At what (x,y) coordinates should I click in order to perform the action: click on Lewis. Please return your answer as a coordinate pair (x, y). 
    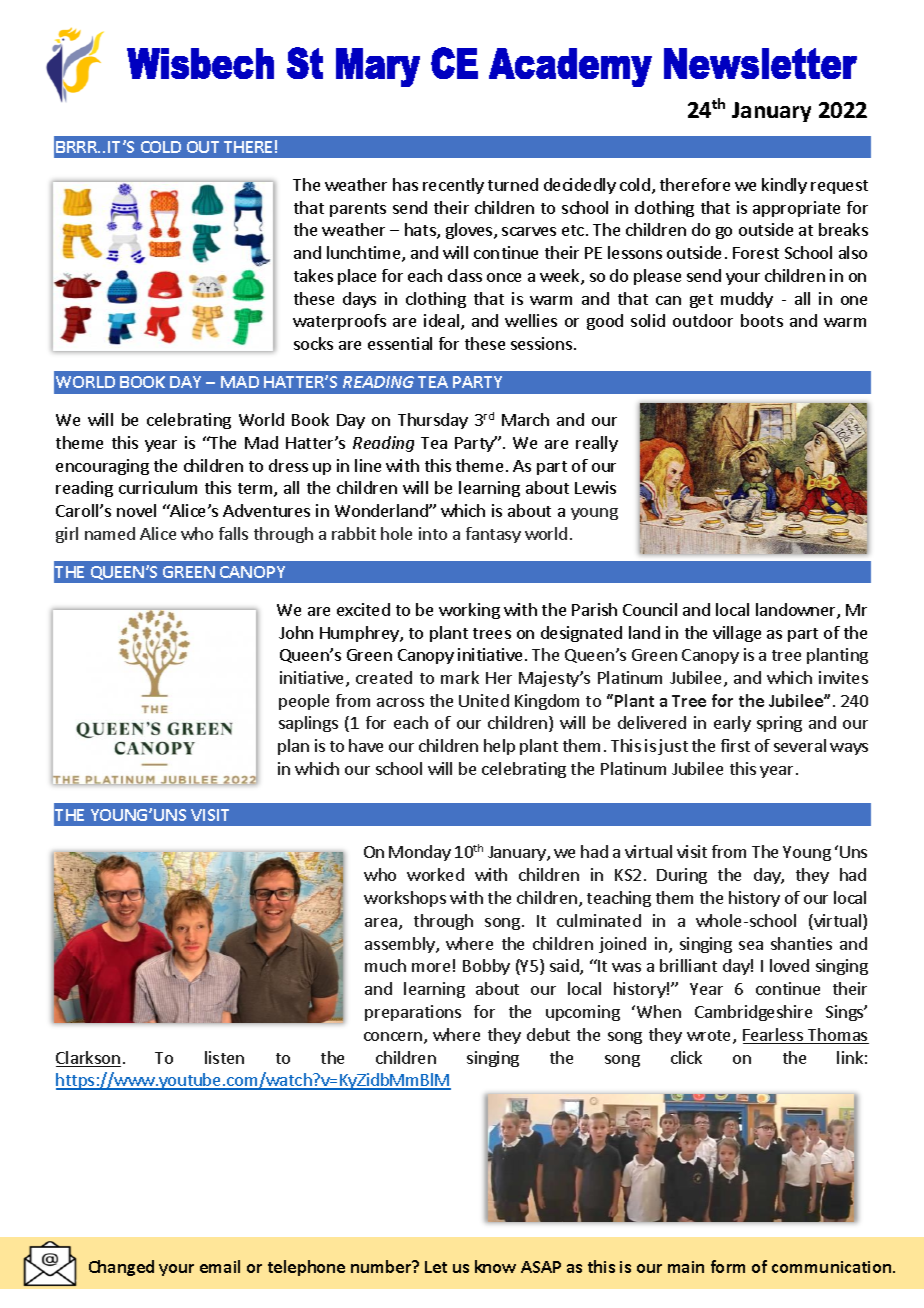
    Looking at the image, I should click on (595, 487).
